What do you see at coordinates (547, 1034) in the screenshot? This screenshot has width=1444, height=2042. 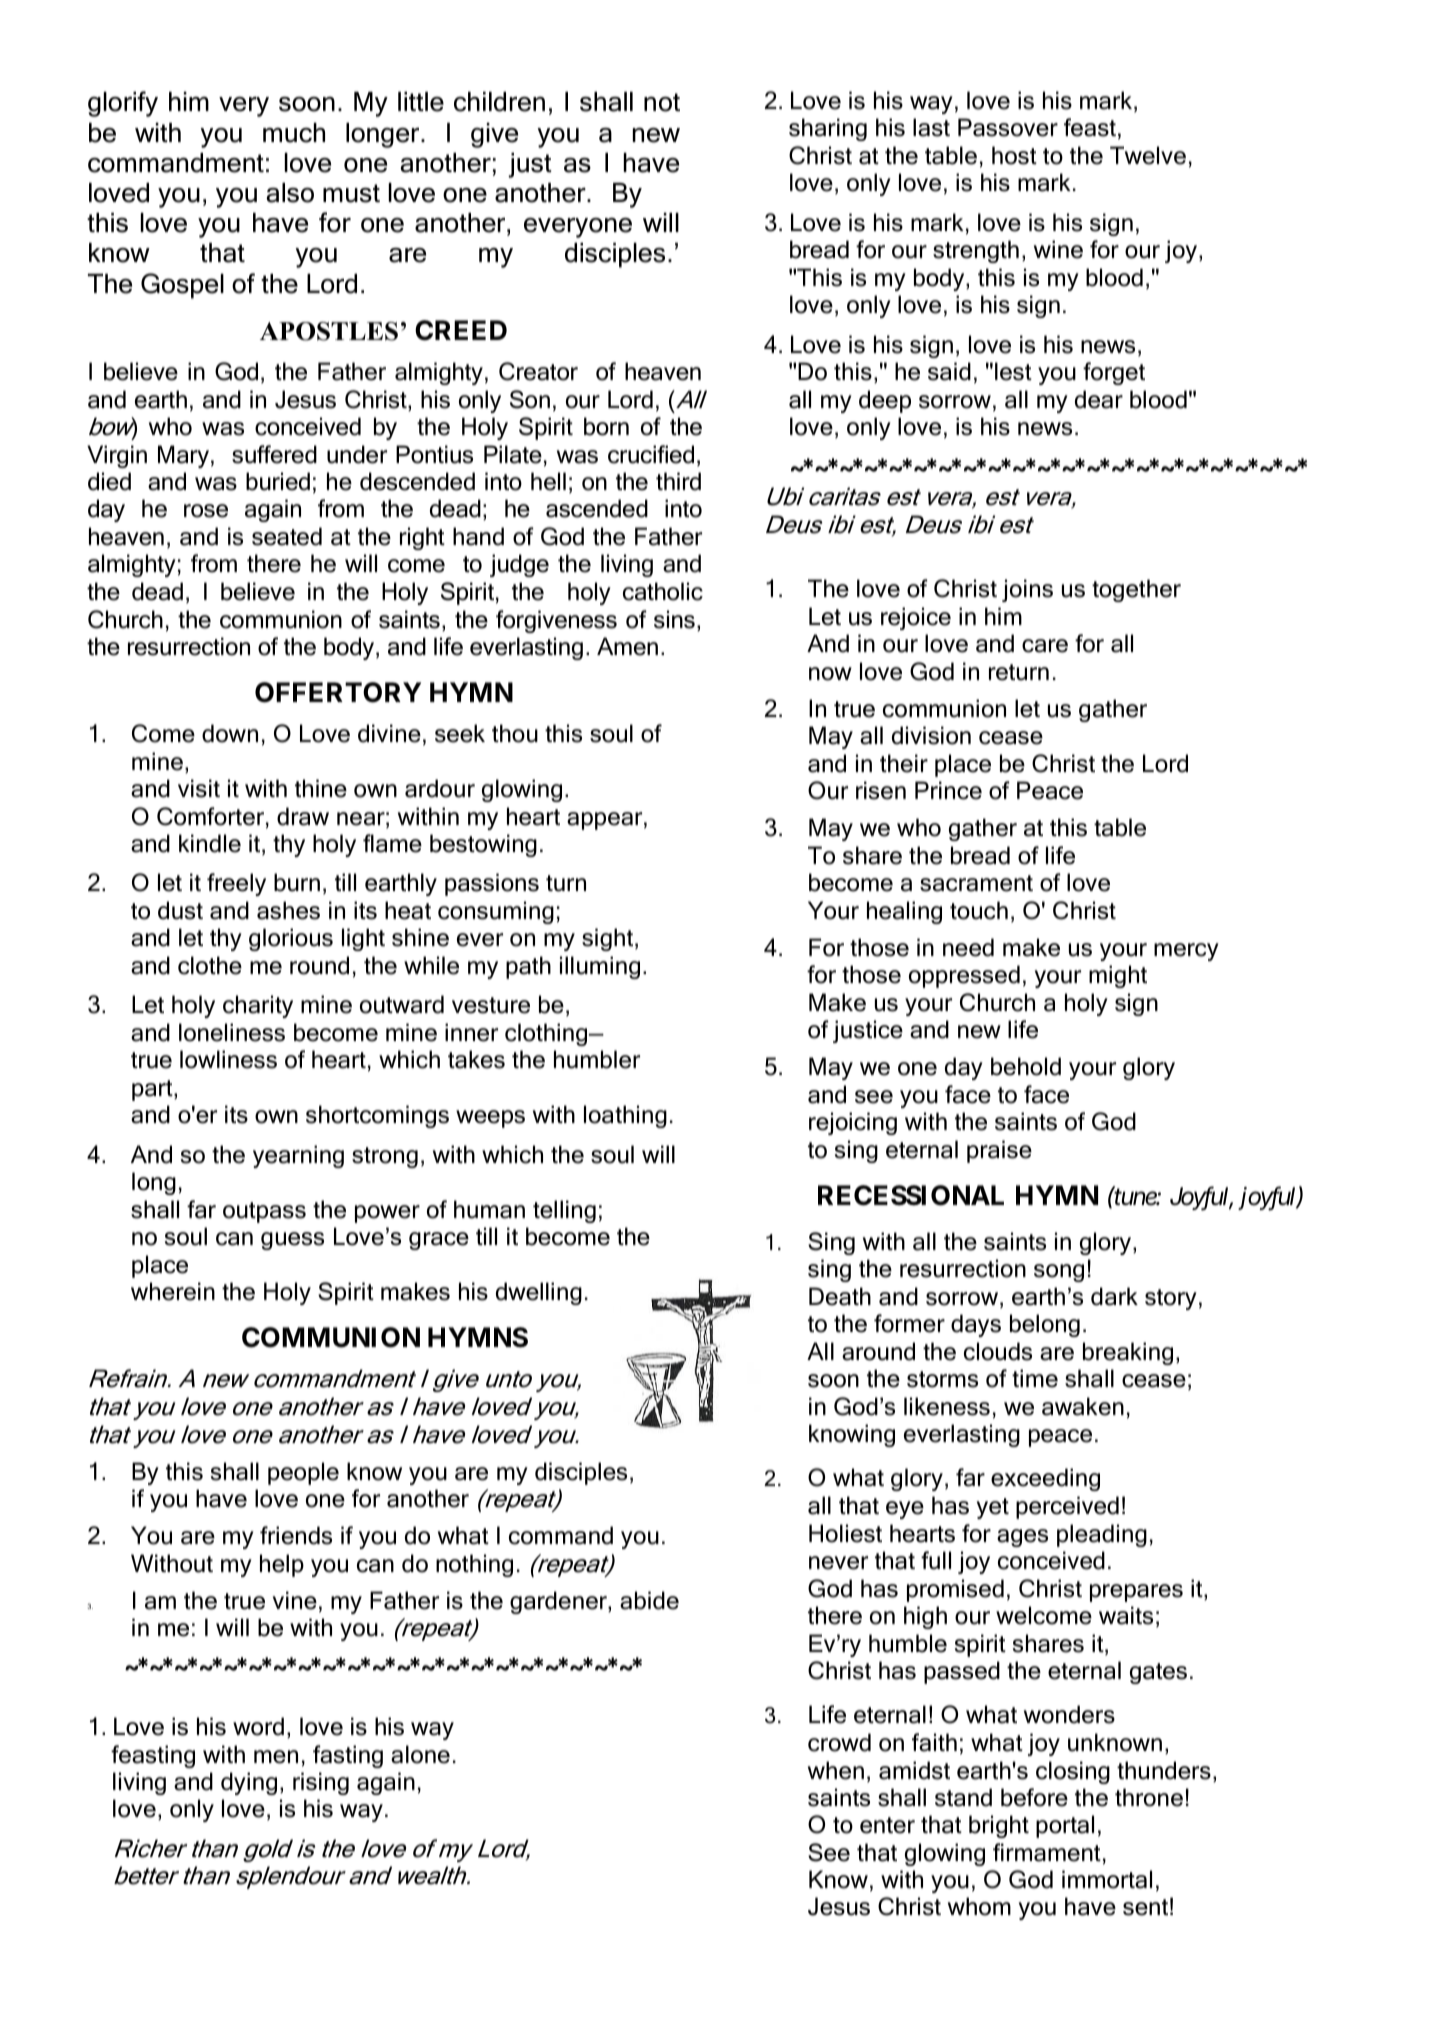 I see `clothing` at bounding box center [547, 1034].
